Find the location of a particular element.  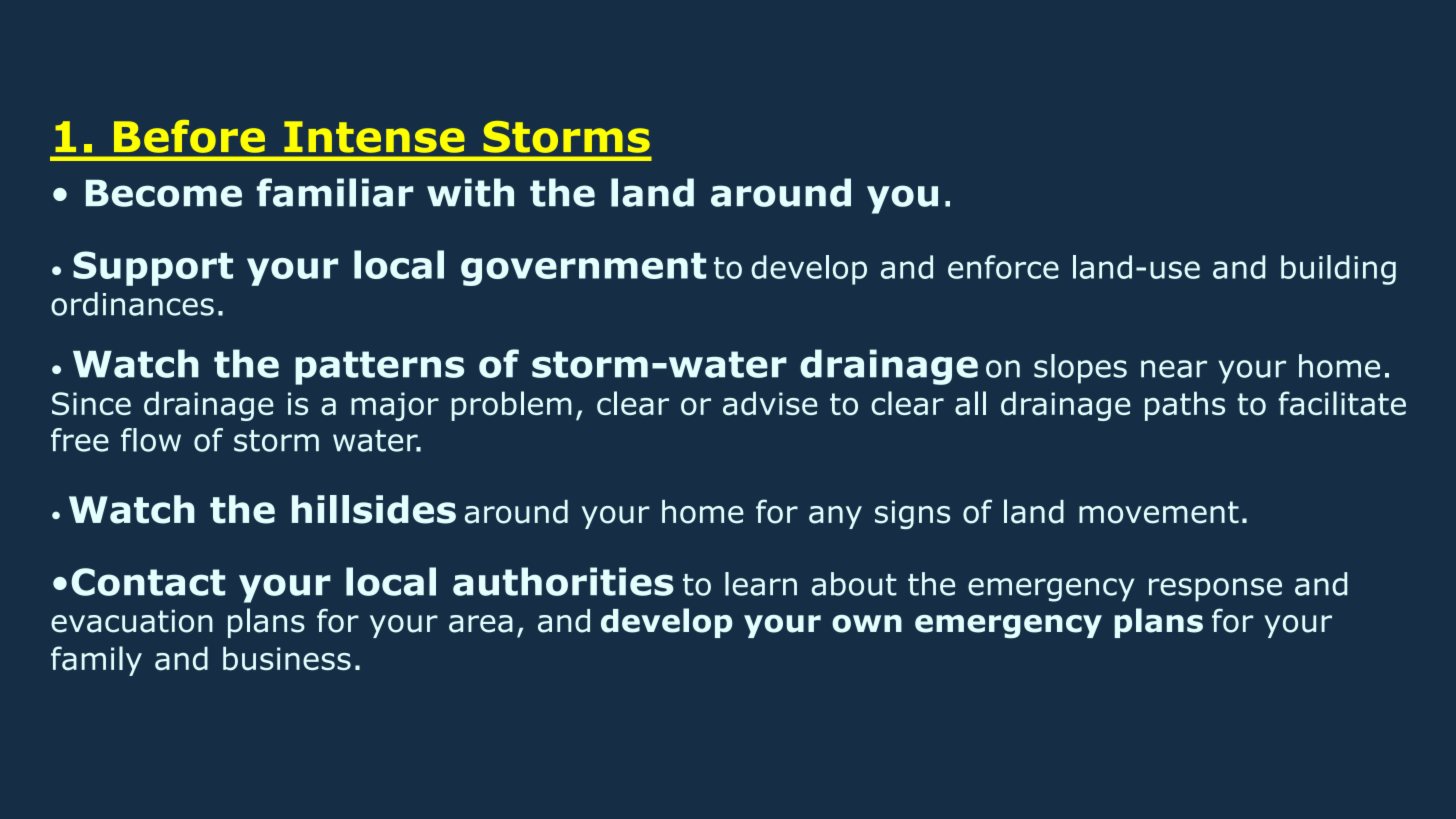

ordinances is located at coordinates (132, 304).
